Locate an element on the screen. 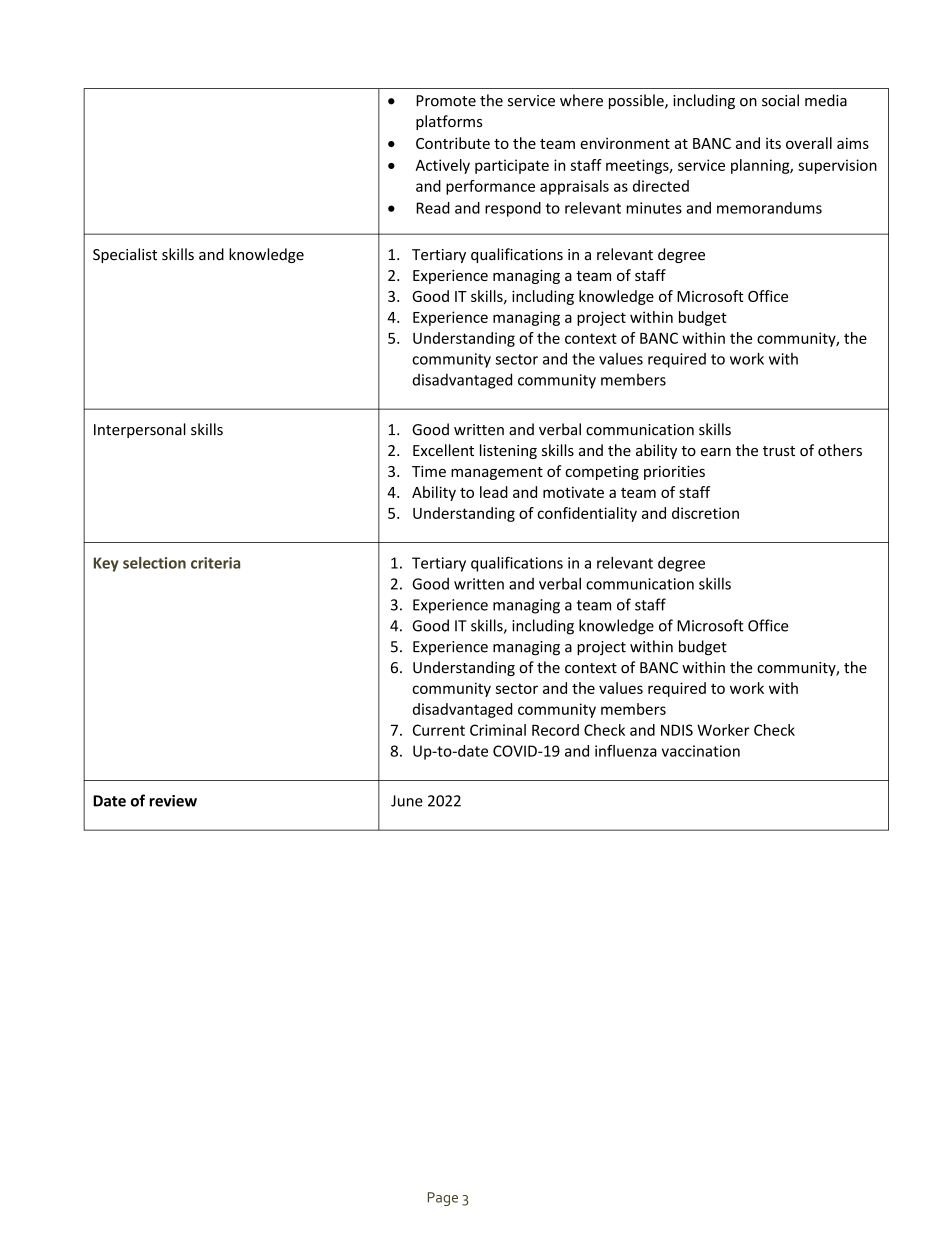 The image size is (952, 1233). Page is located at coordinates (443, 1199).
